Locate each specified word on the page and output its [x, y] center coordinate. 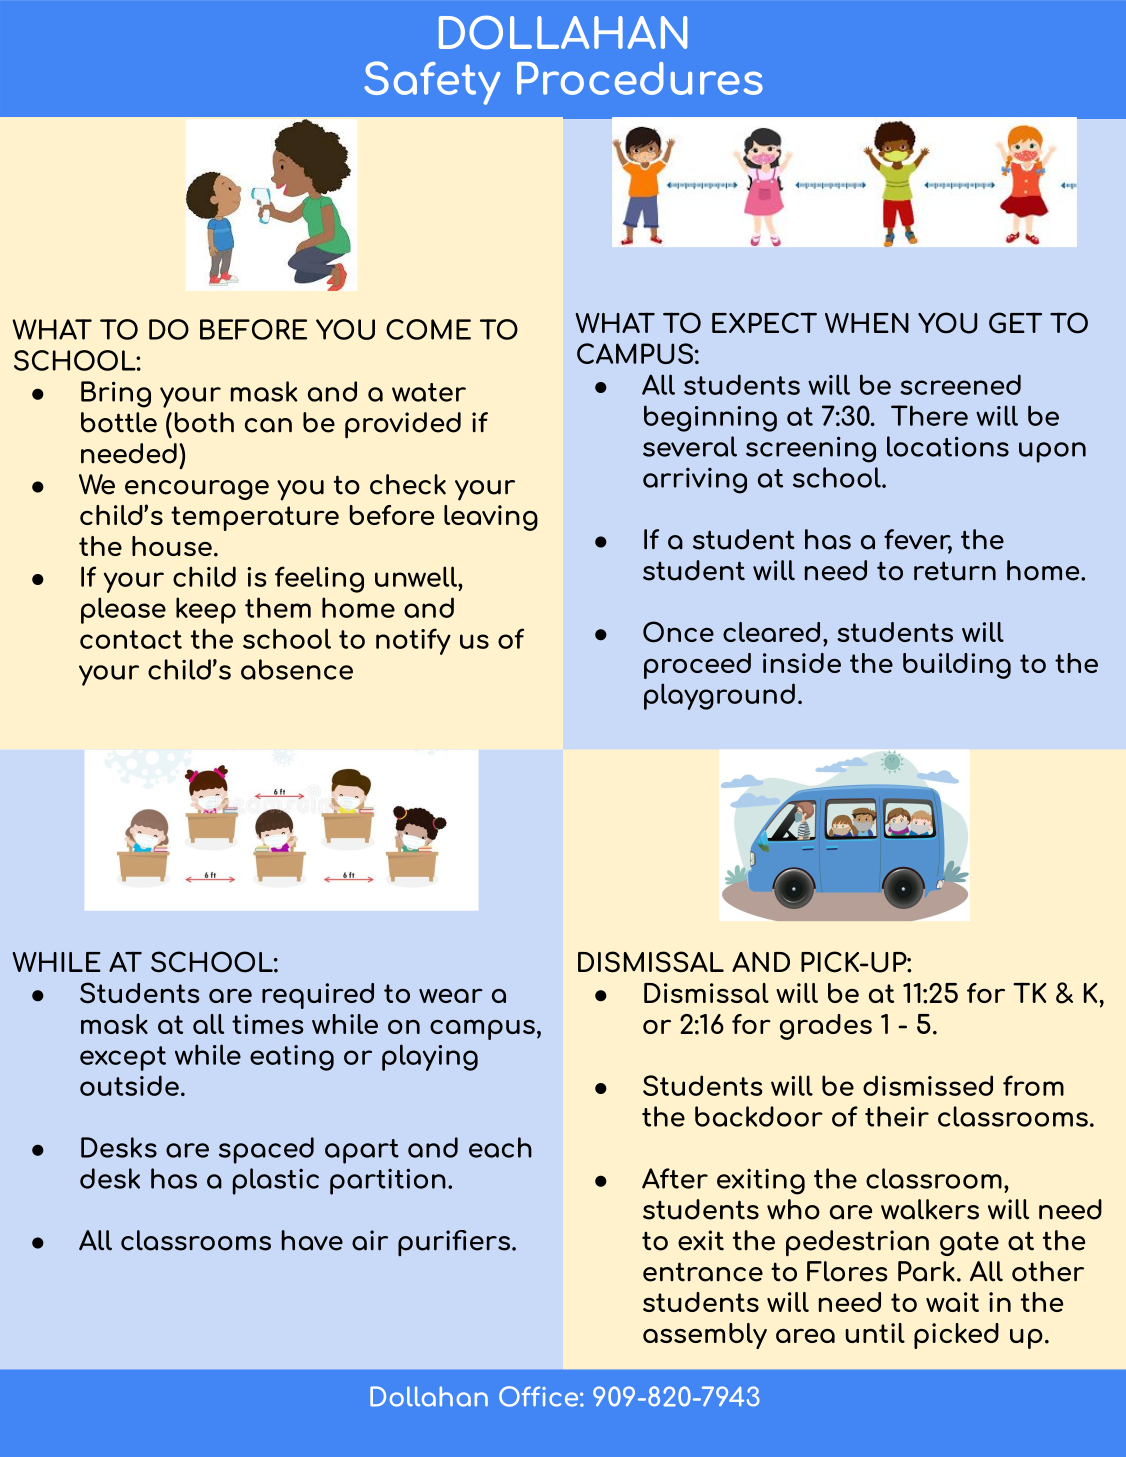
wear [451, 995]
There [929, 415]
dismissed [928, 1085]
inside [802, 663]
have [312, 1240]
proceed [697, 666]
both [204, 422]
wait [952, 1302]
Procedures [640, 78]
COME [428, 329]
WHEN [867, 323]
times [267, 1024]
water [429, 392]
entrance [703, 1272]
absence [297, 669]
